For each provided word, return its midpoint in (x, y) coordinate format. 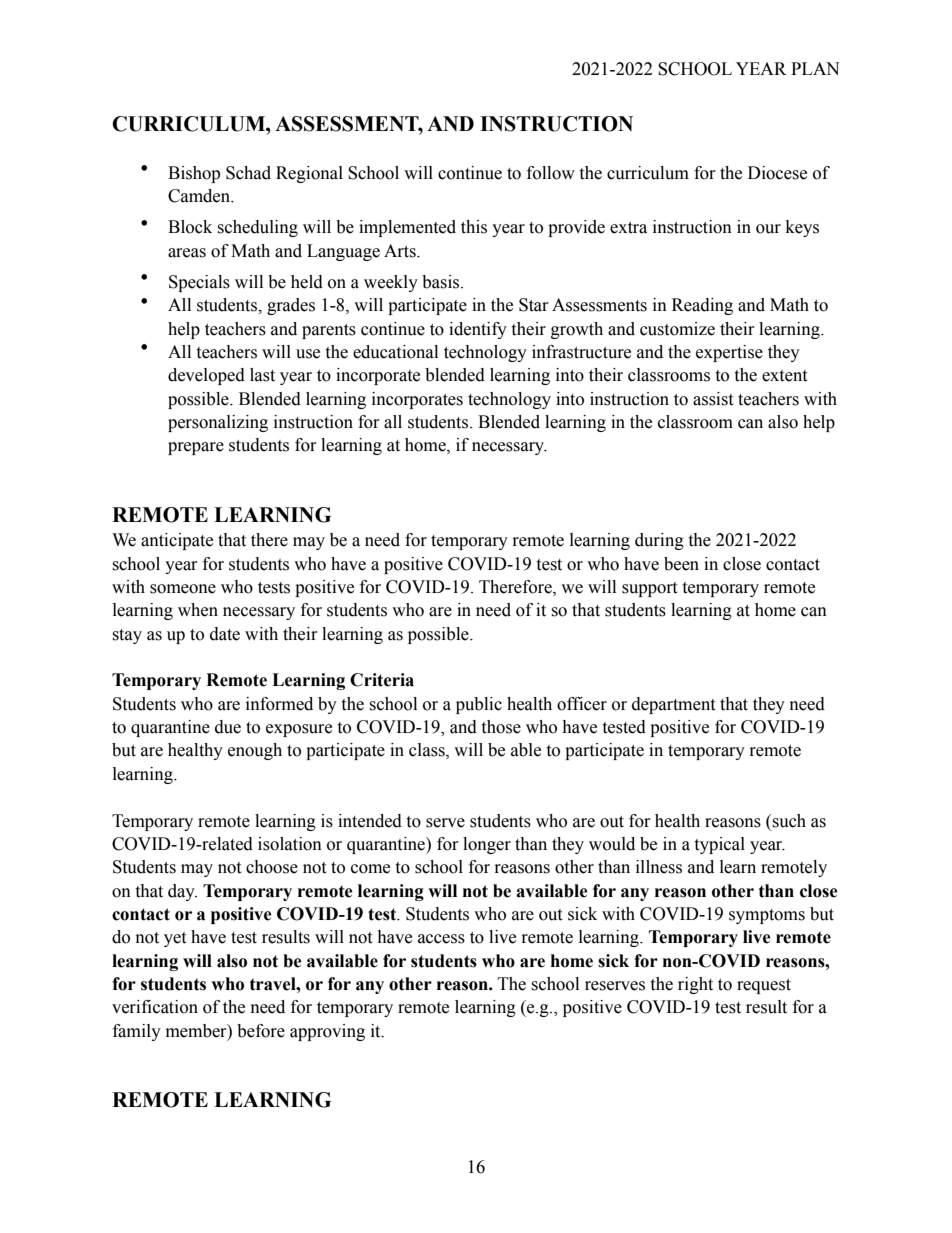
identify (478, 330)
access (441, 939)
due (228, 727)
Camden (200, 196)
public (479, 705)
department (673, 705)
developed (206, 376)
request (764, 986)
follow (551, 173)
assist (713, 399)
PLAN (815, 68)
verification (155, 1007)
